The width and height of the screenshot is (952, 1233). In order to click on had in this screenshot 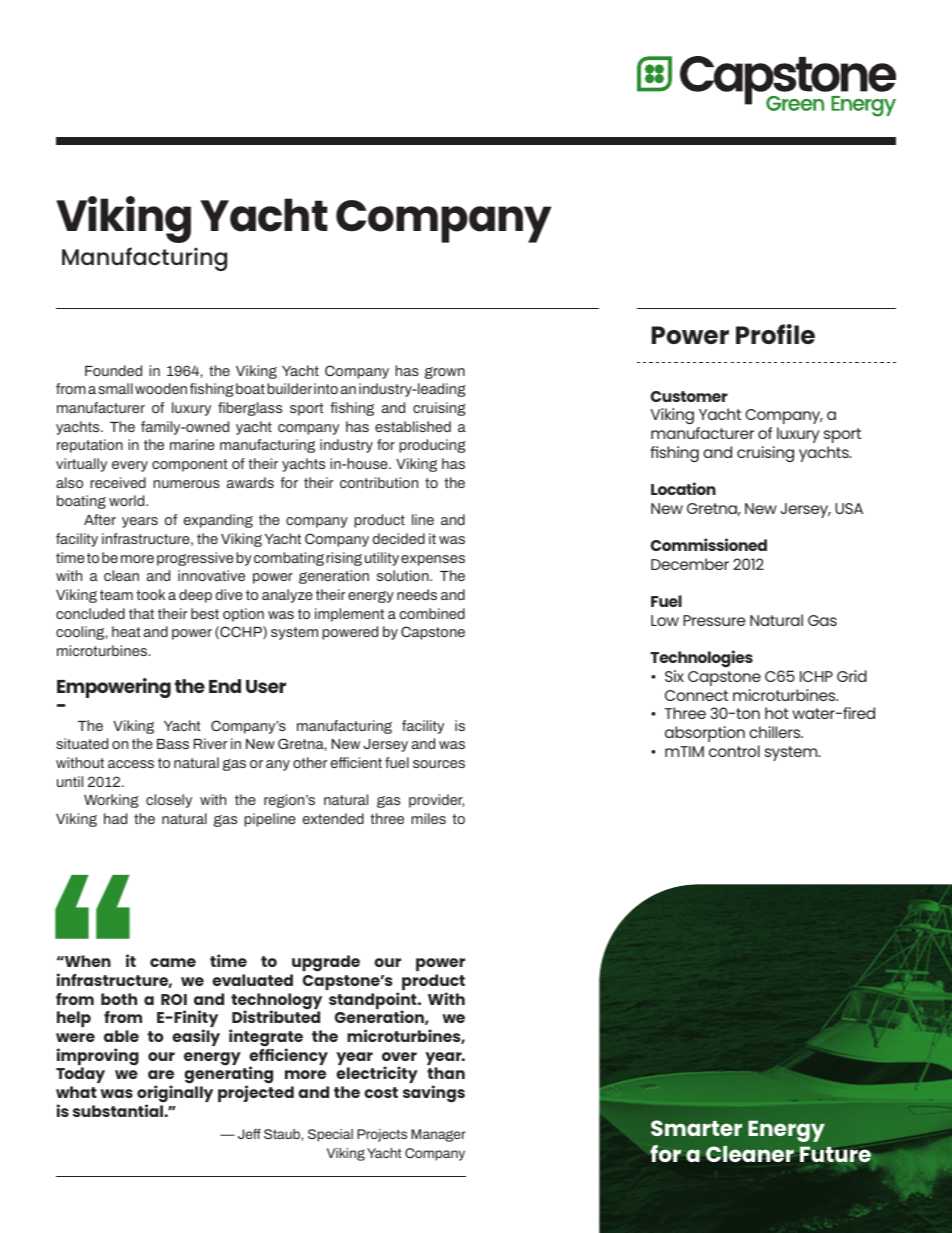, I will do `click(115, 818)`.
